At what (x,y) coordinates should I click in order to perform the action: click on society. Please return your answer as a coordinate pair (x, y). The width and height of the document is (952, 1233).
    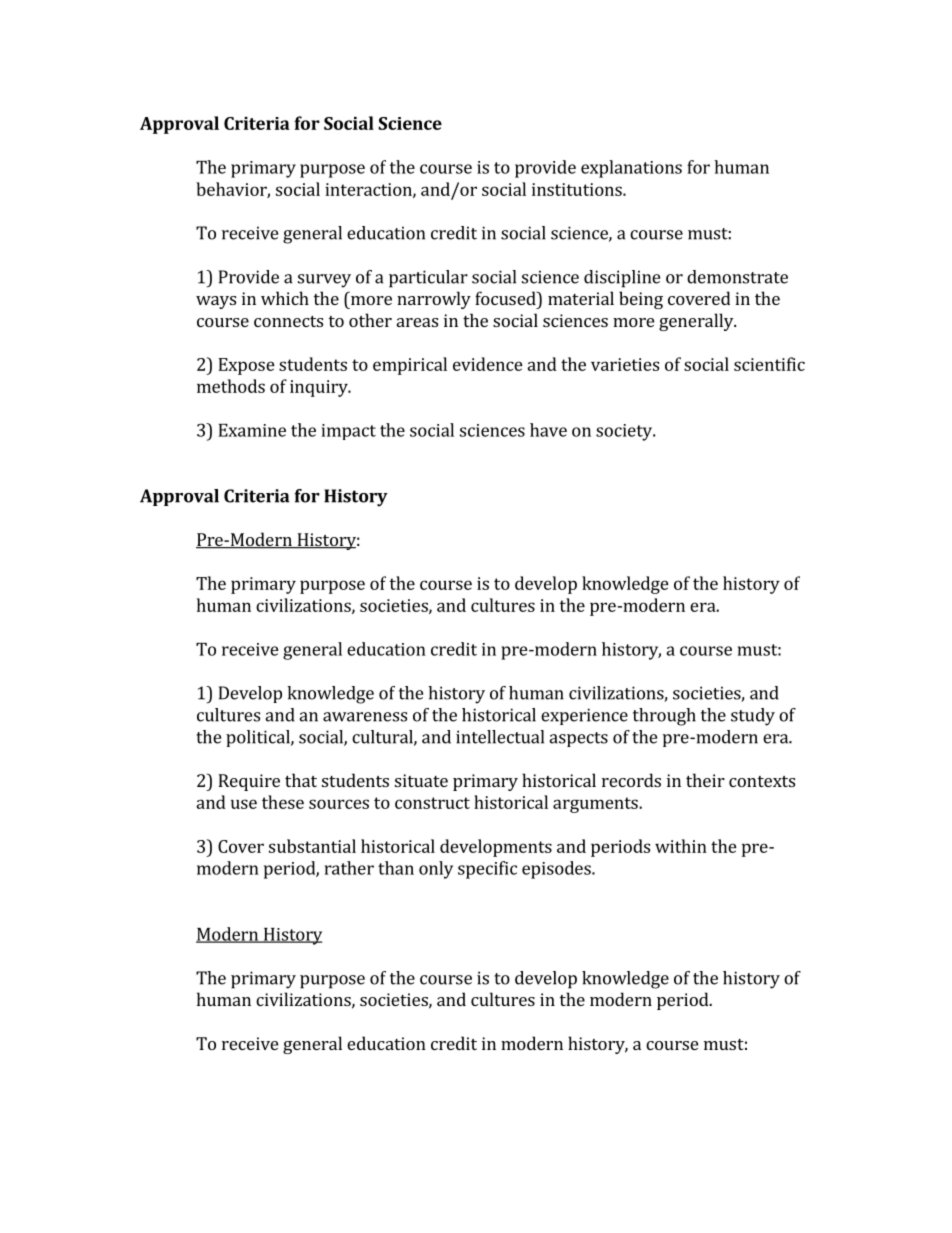
    Looking at the image, I should click on (625, 432).
